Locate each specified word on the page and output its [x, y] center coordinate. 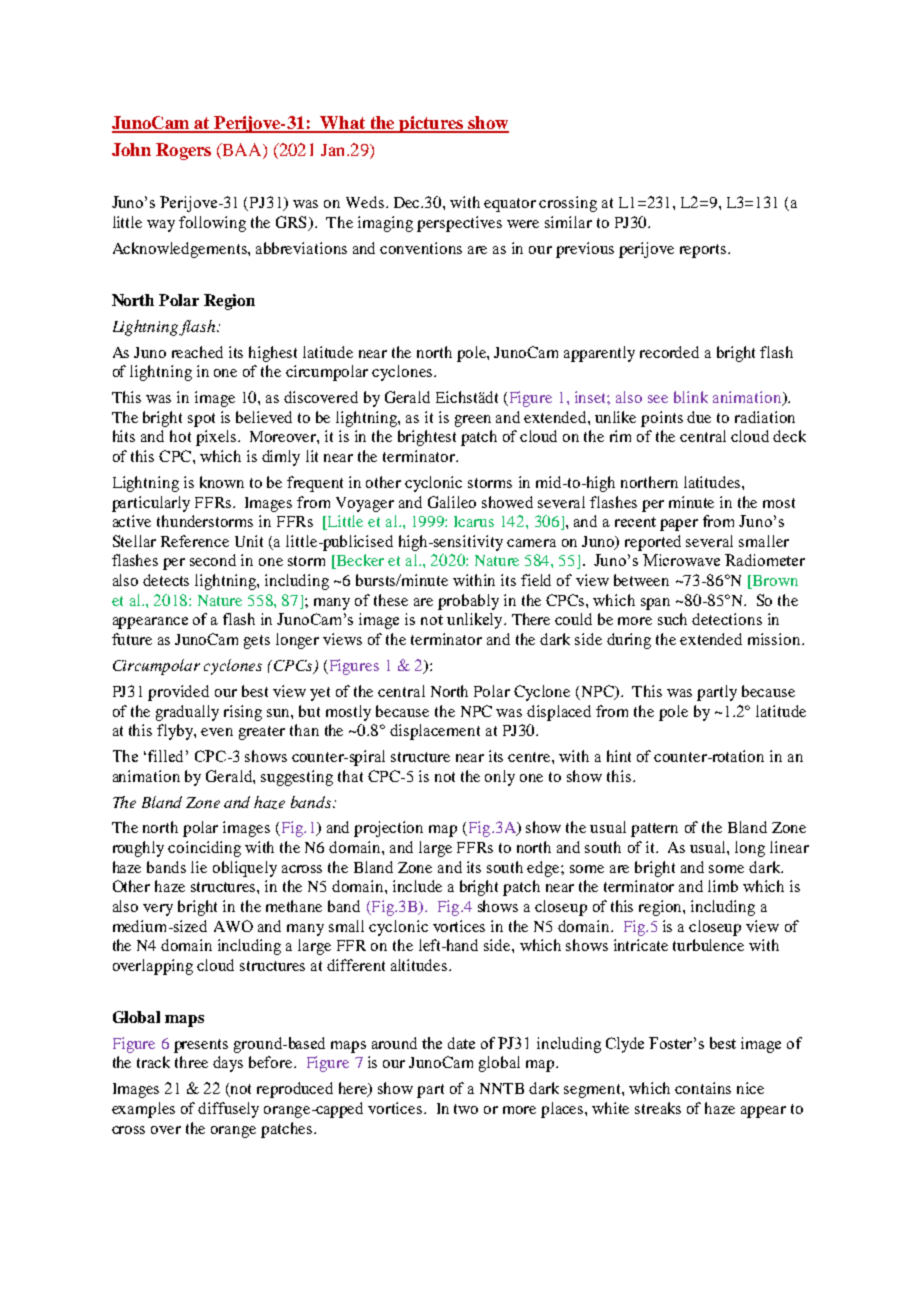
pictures [431, 124]
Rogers [183, 151]
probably [468, 602]
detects [166, 580]
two [466, 1109]
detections [727, 619]
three [191, 1062]
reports [704, 251]
